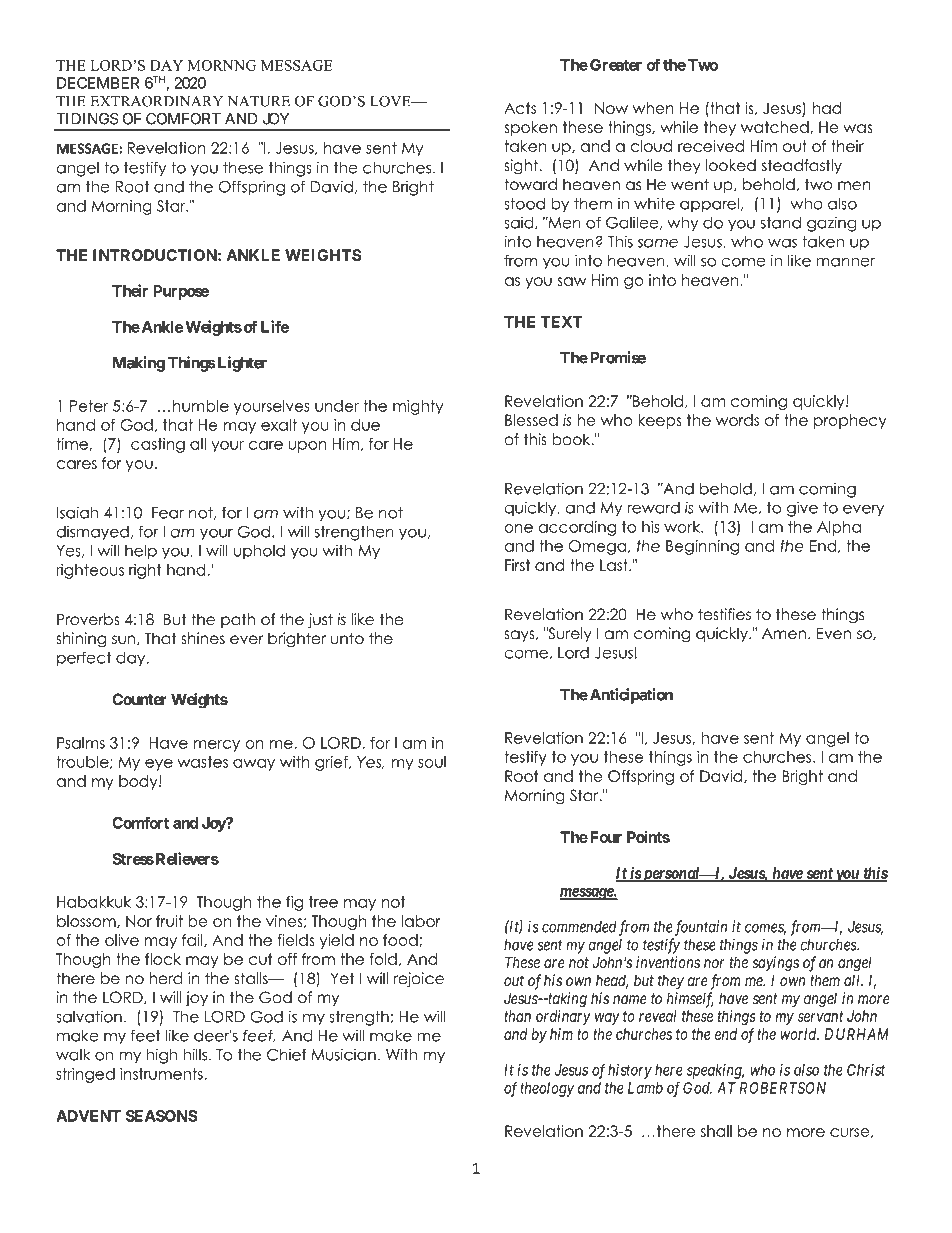  I want to click on words, so click(737, 420).
